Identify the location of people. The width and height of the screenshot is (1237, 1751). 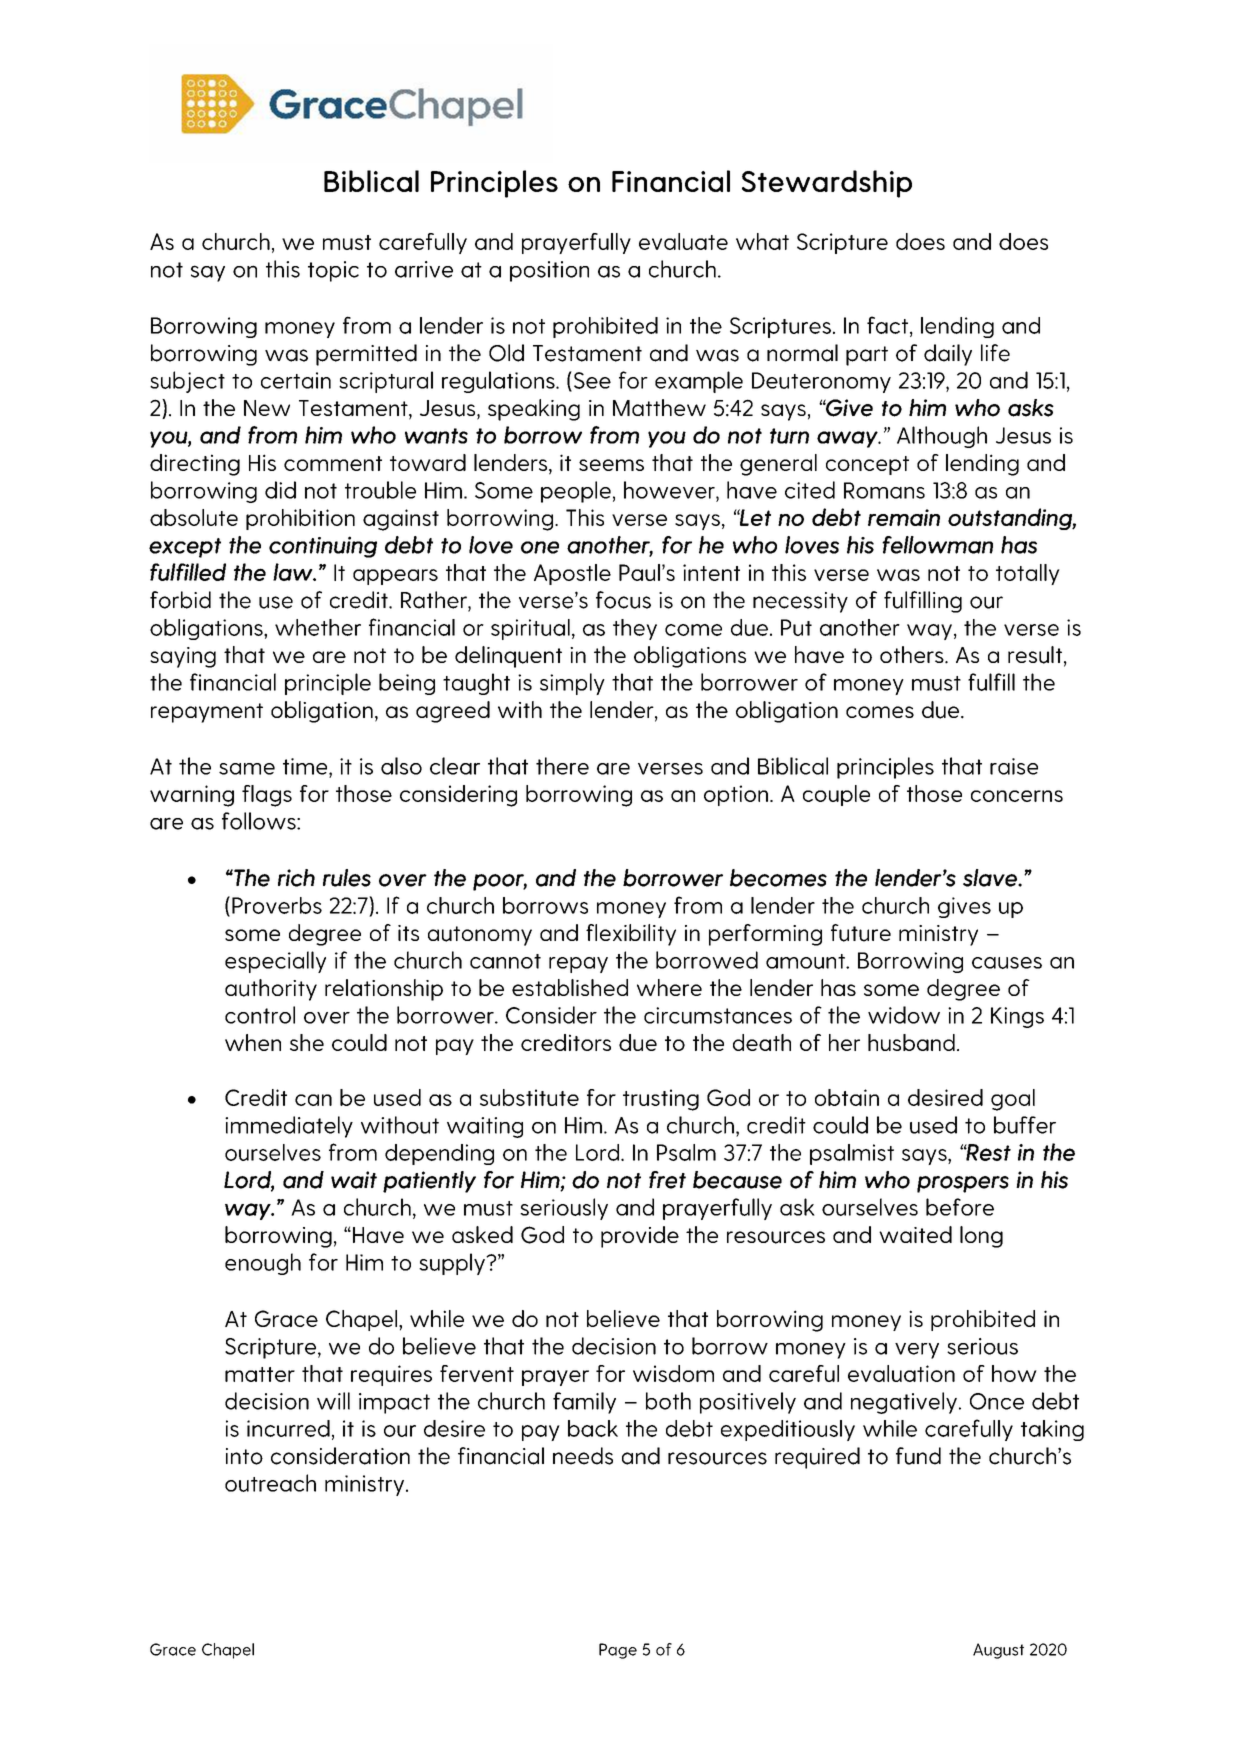
(576, 492).
